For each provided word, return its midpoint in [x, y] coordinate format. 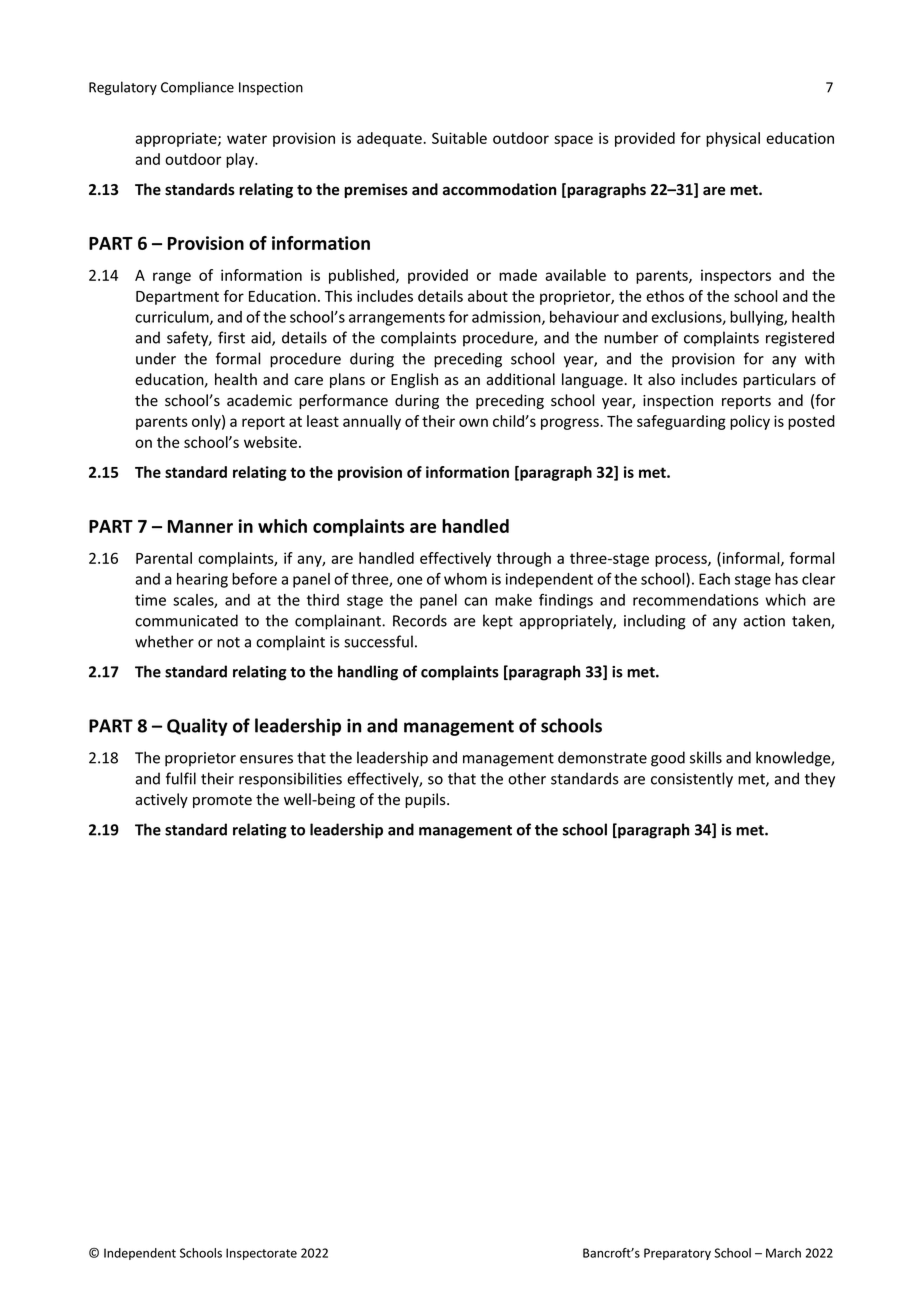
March [783, 1253]
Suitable [459, 138]
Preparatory [677, 1254]
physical [733, 139]
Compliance [197, 88]
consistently [692, 780]
